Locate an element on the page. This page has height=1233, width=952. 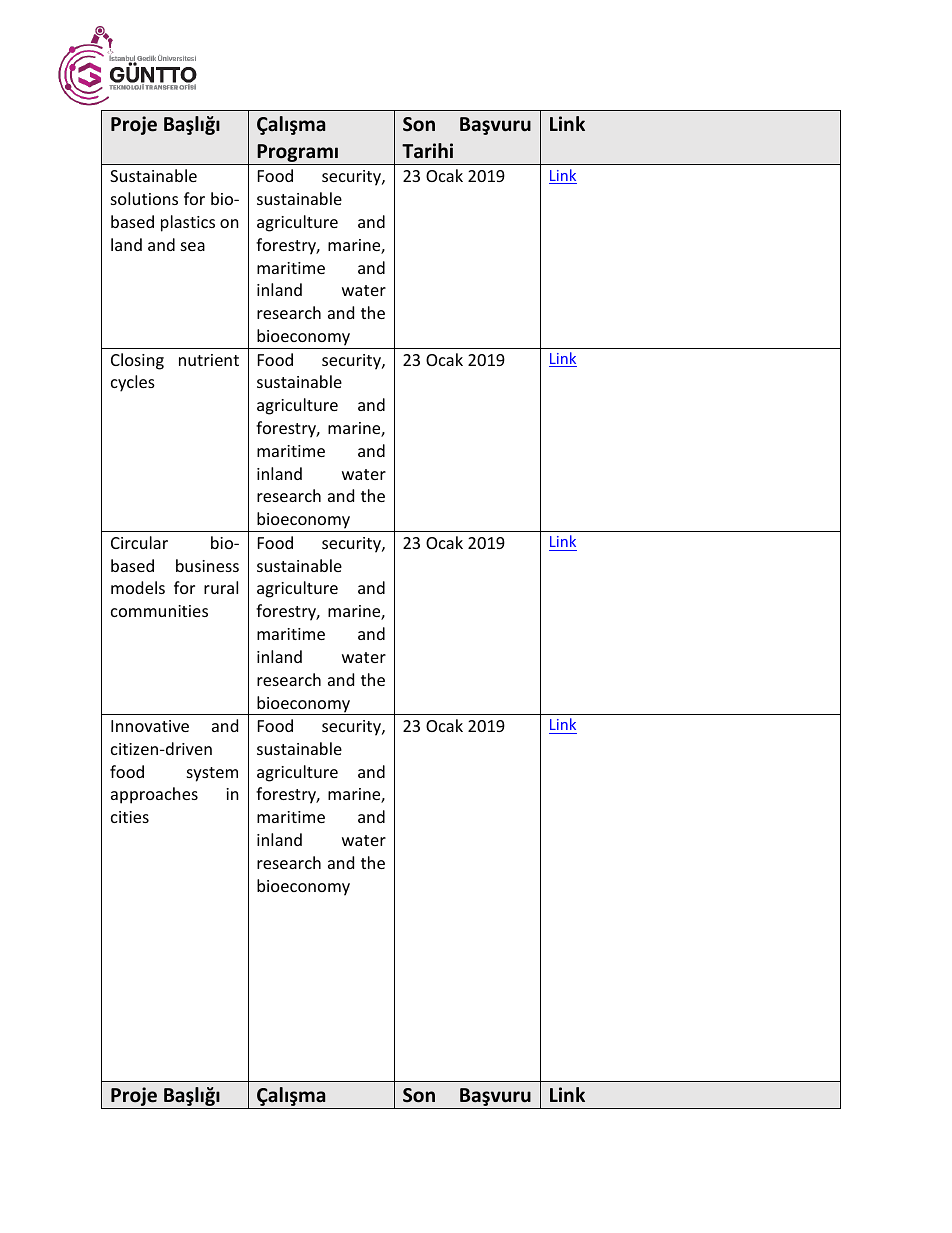
nutrient is located at coordinates (209, 360).
